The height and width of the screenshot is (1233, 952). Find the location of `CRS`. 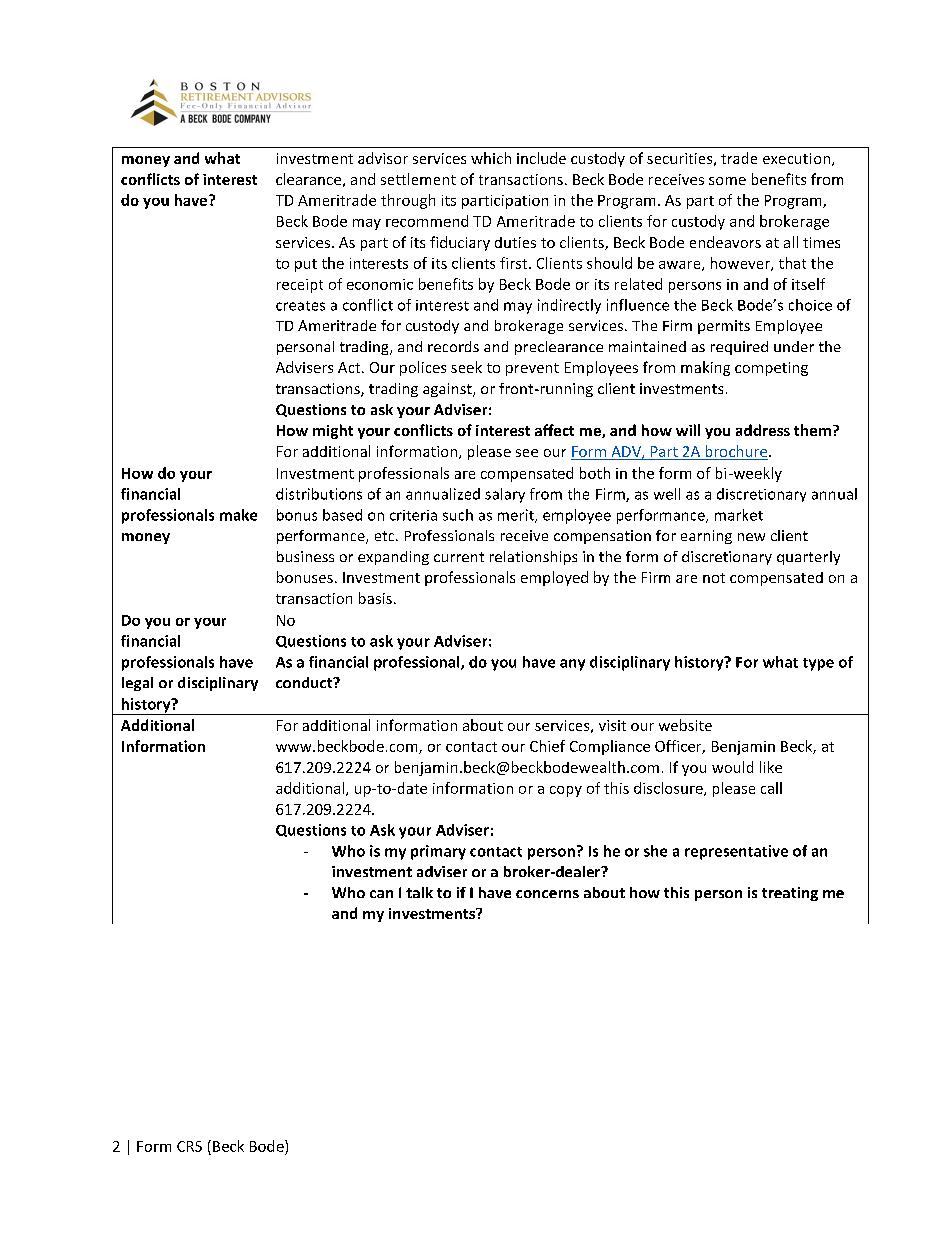

CRS is located at coordinates (189, 1146).
